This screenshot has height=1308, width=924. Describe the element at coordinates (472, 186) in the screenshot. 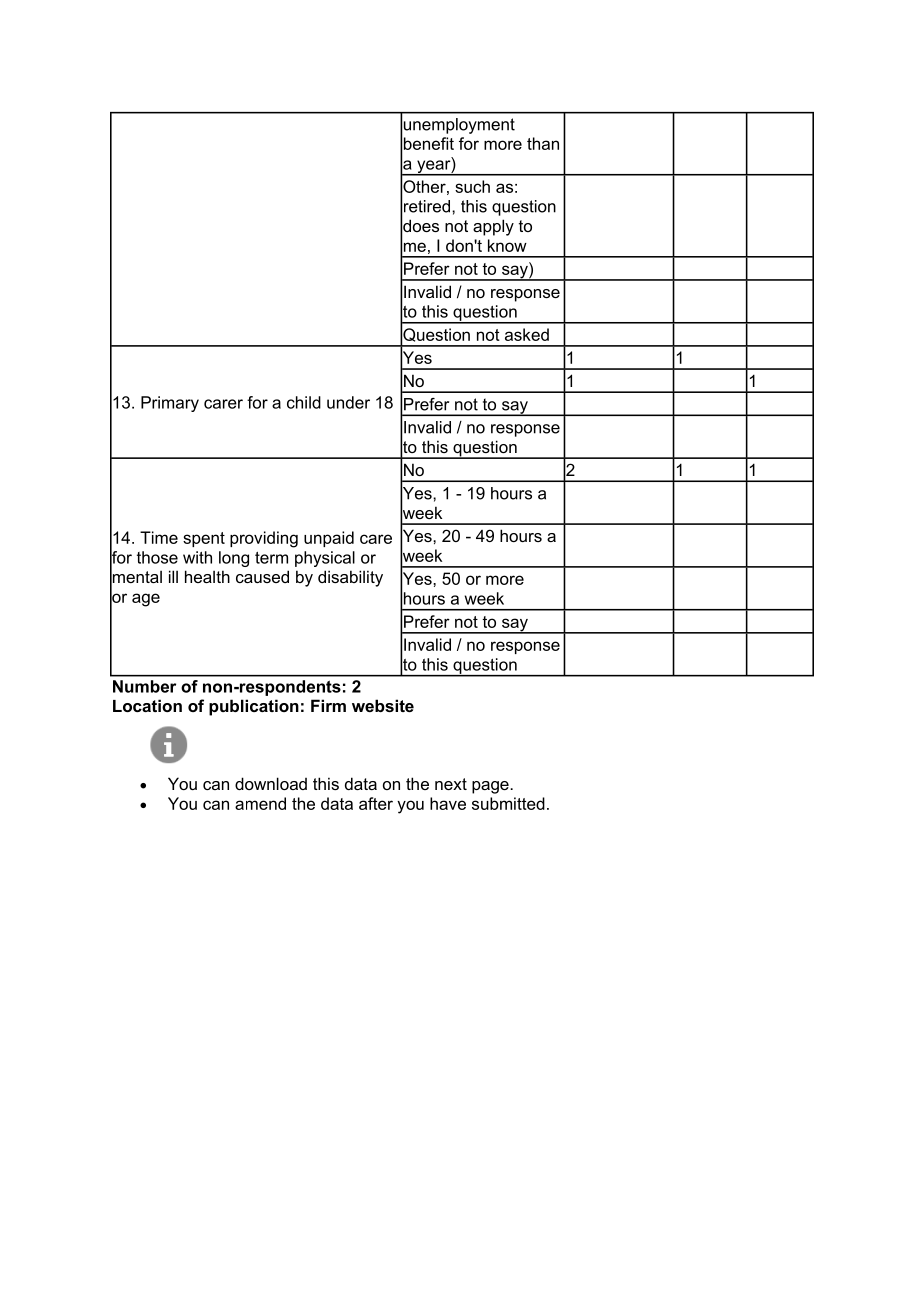

I see `such` at that location.
